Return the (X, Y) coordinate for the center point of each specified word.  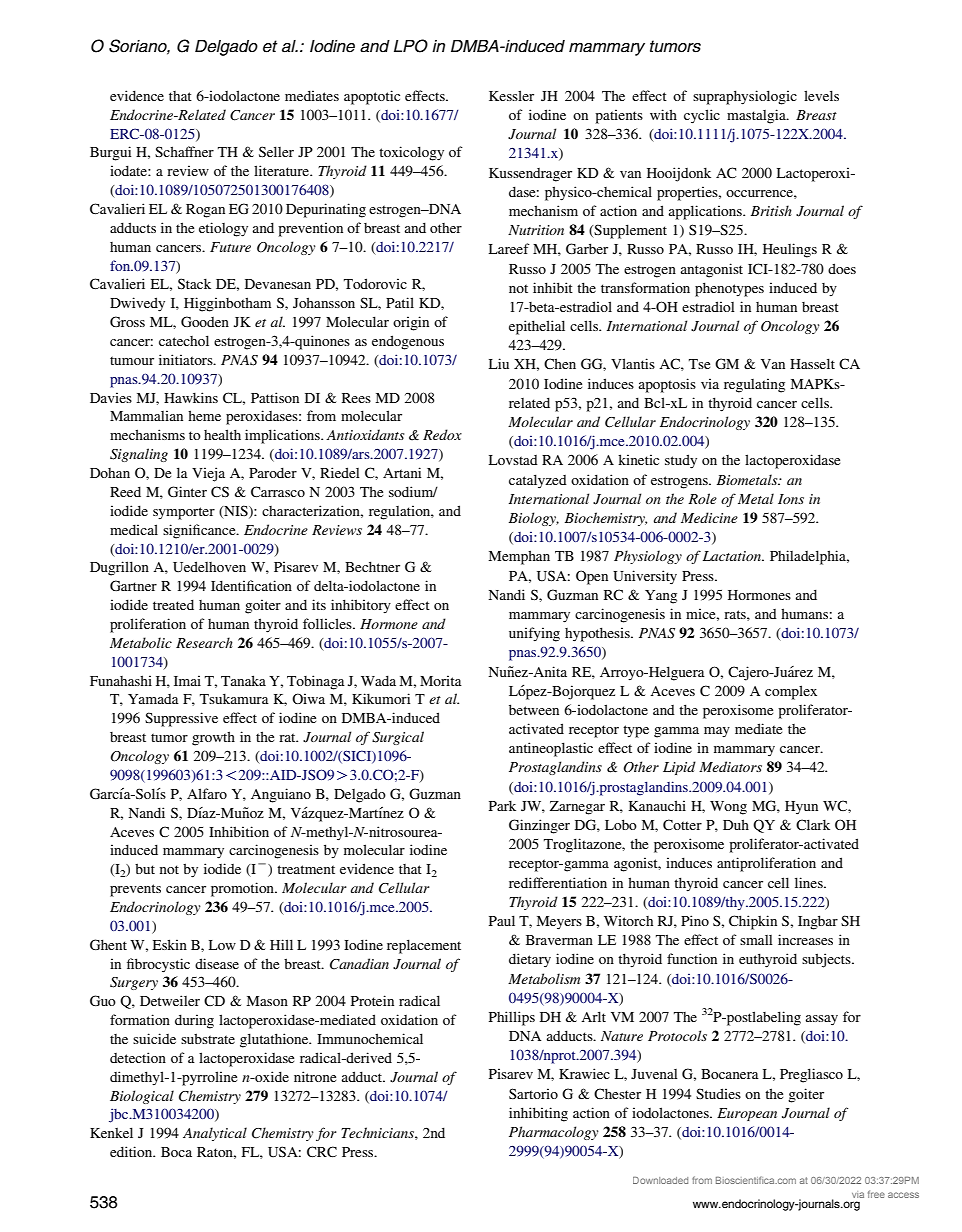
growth (213, 738)
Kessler (511, 95)
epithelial (537, 327)
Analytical (215, 1134)
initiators (187, 359)
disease (217, 963)
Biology (534, 519)
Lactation (733, 556)
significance (200, 531)
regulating (754, 385)
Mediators (730, 766)
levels (821, 95)
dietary (530, 960)
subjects (827, 960)
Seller (276, 152)
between (534, 709)
